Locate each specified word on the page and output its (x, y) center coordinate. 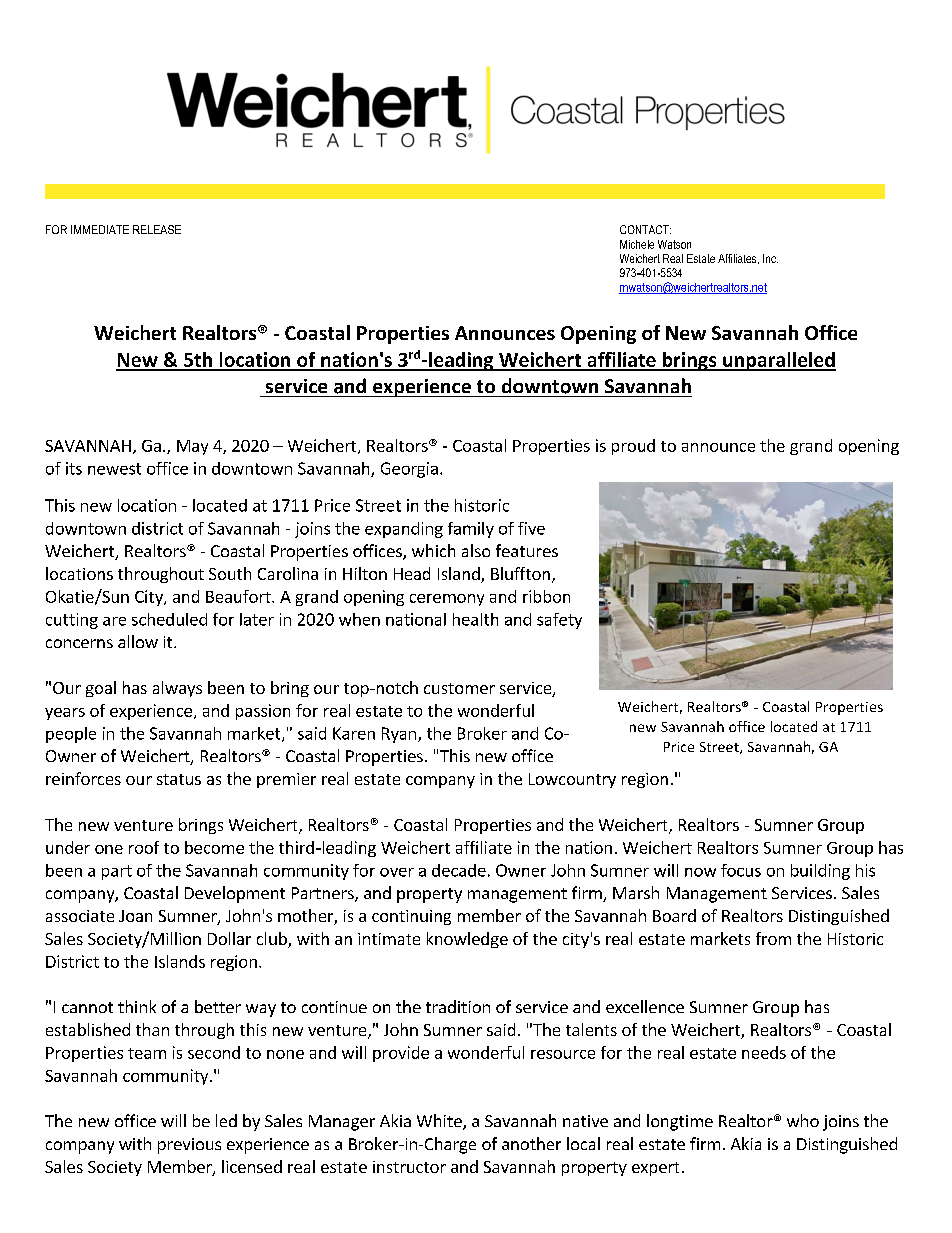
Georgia (409, 470)
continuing (411, 917)
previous (189, 1146)
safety (559, 621)
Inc (770, 258)
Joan (135, 916)
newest (114, 469)
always (177, 689)
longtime (680, 1122)
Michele (637, 244)
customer (459, 688)
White (440, 1122)
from (773, 938)
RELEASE (157, 229)
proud (633, 447)
